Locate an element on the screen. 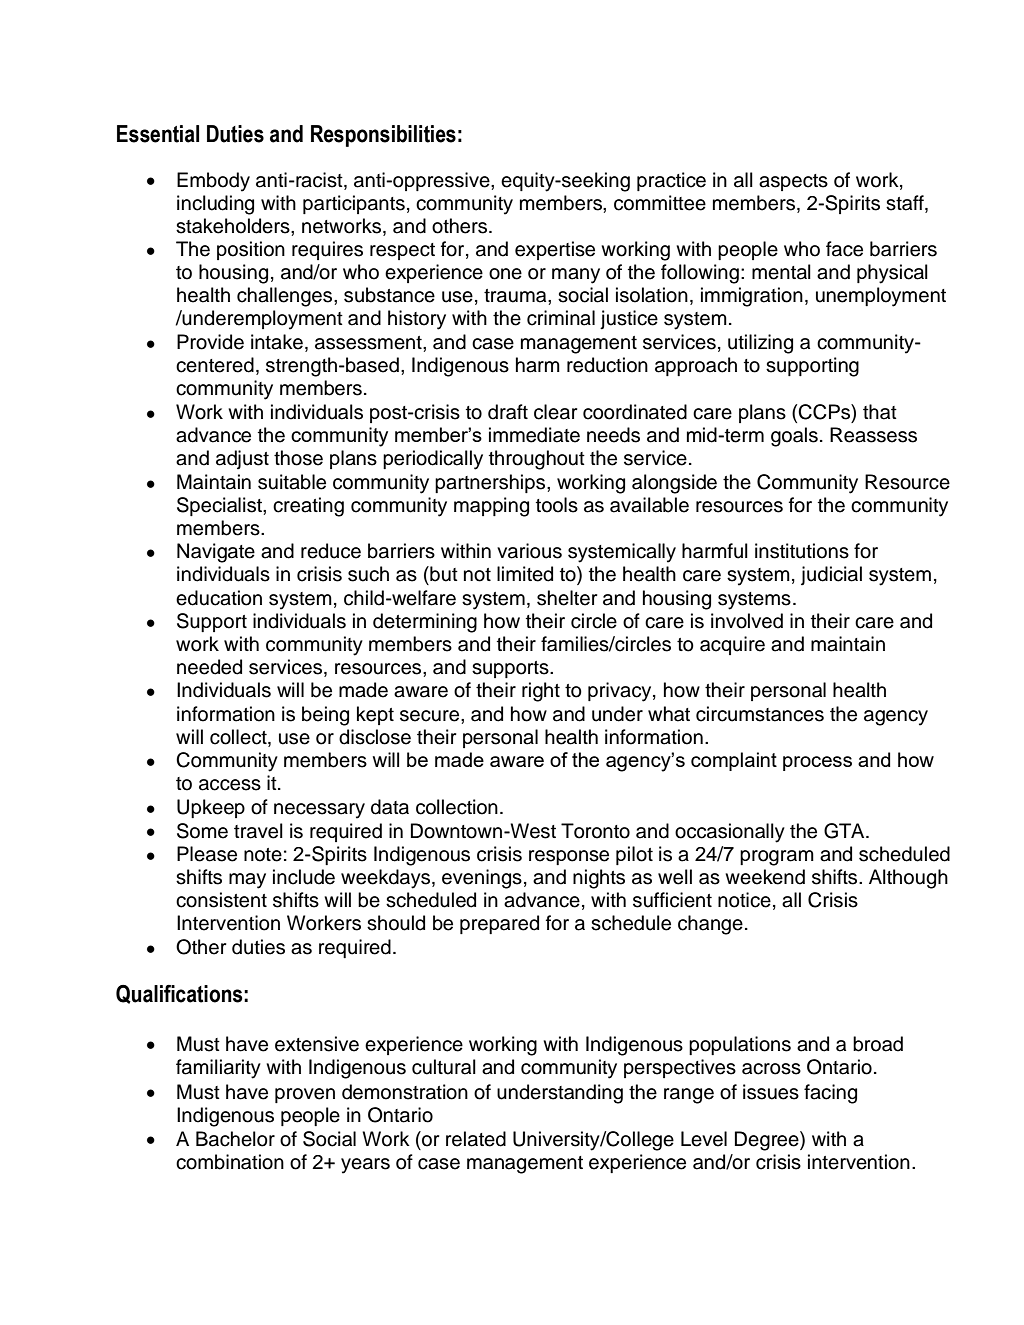 This screenshot has height=1325, width=1024. Embody is located at coordinates (213, 182).
